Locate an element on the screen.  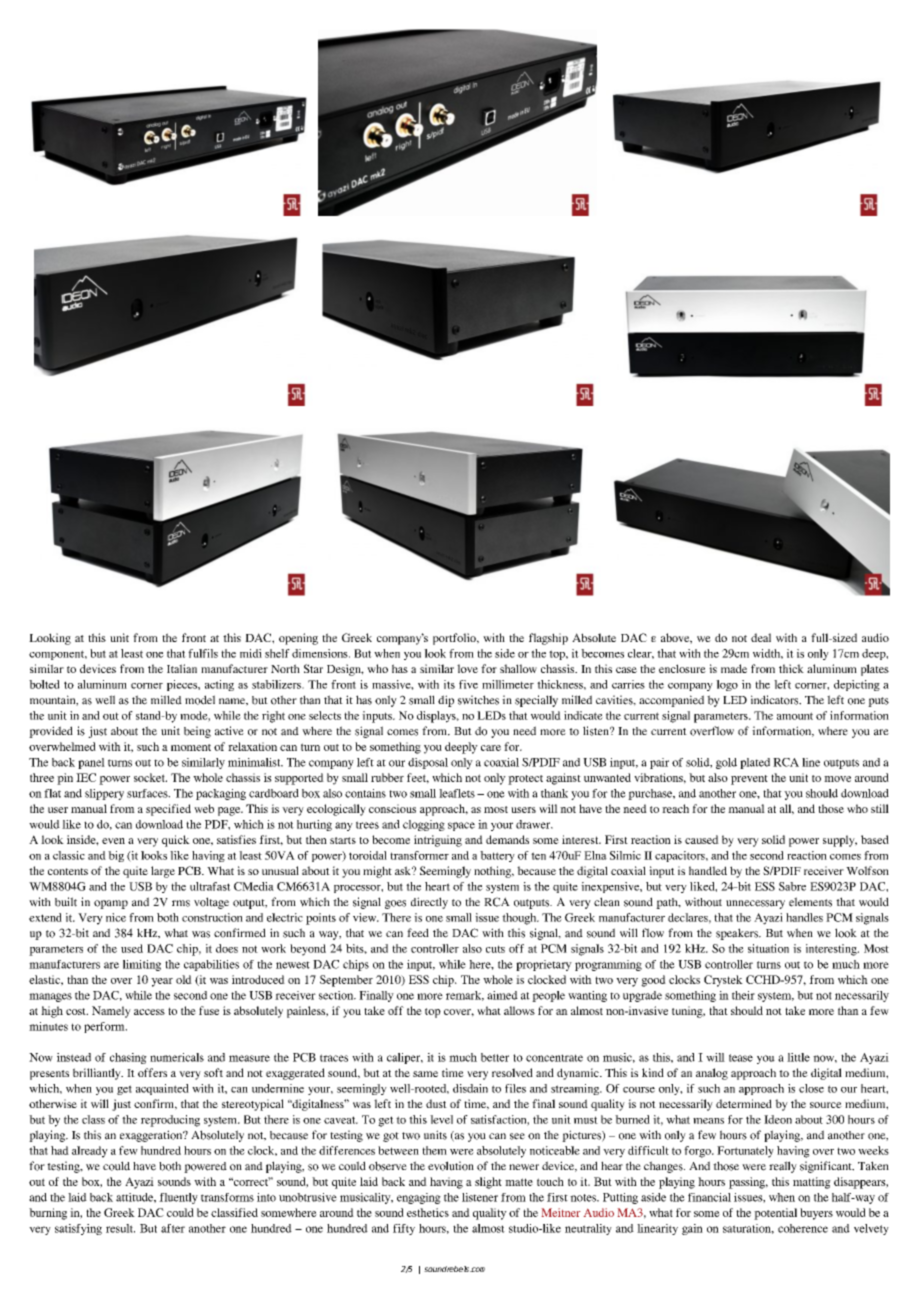
little is located at coordinates (798, 1057).
